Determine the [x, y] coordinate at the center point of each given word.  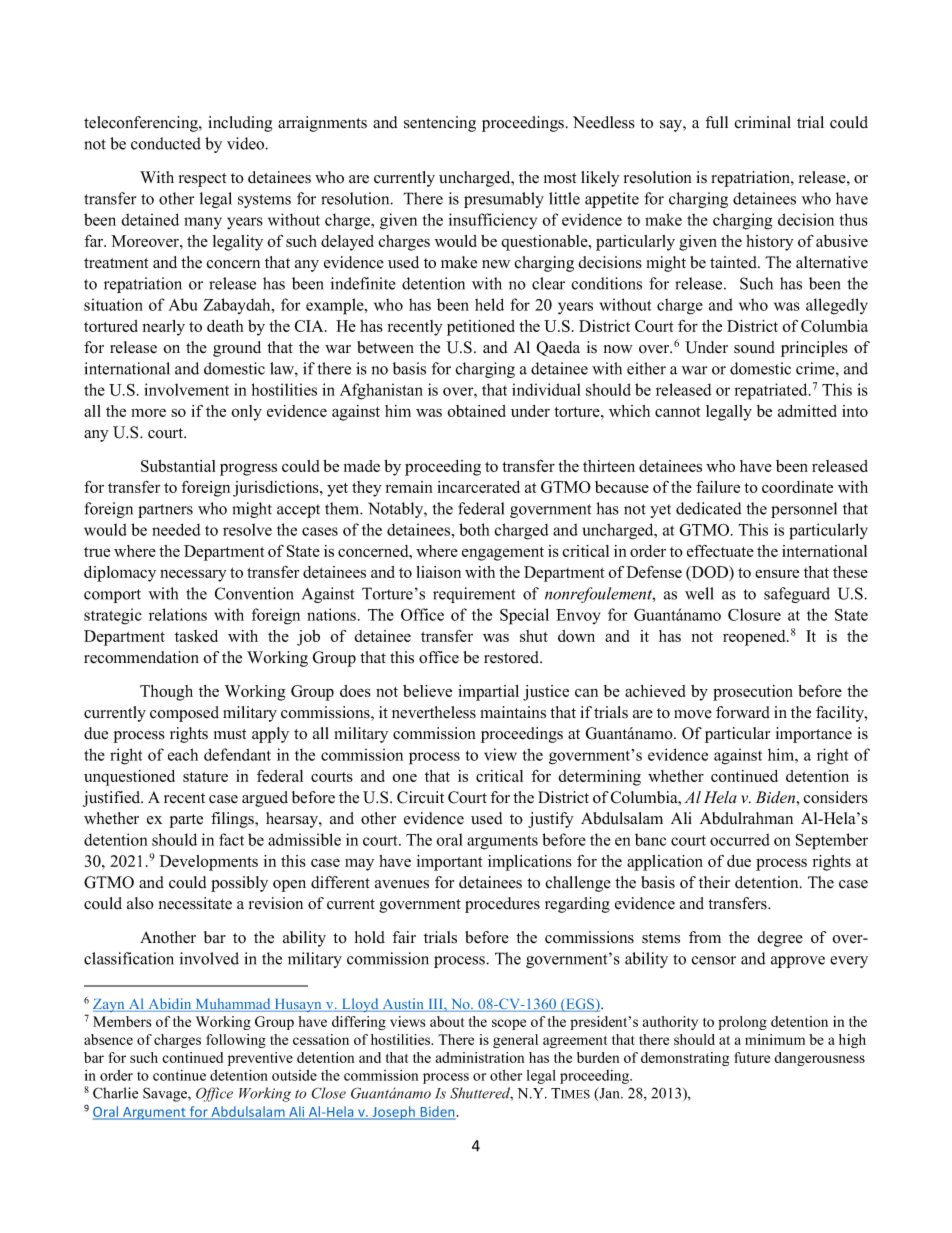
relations [178, 614]
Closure [754, 614]
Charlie [115, 1093]
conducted [166, 143]
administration [480, 1057]
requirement [474, 595]
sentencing [440, 124]
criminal [762, 122]
